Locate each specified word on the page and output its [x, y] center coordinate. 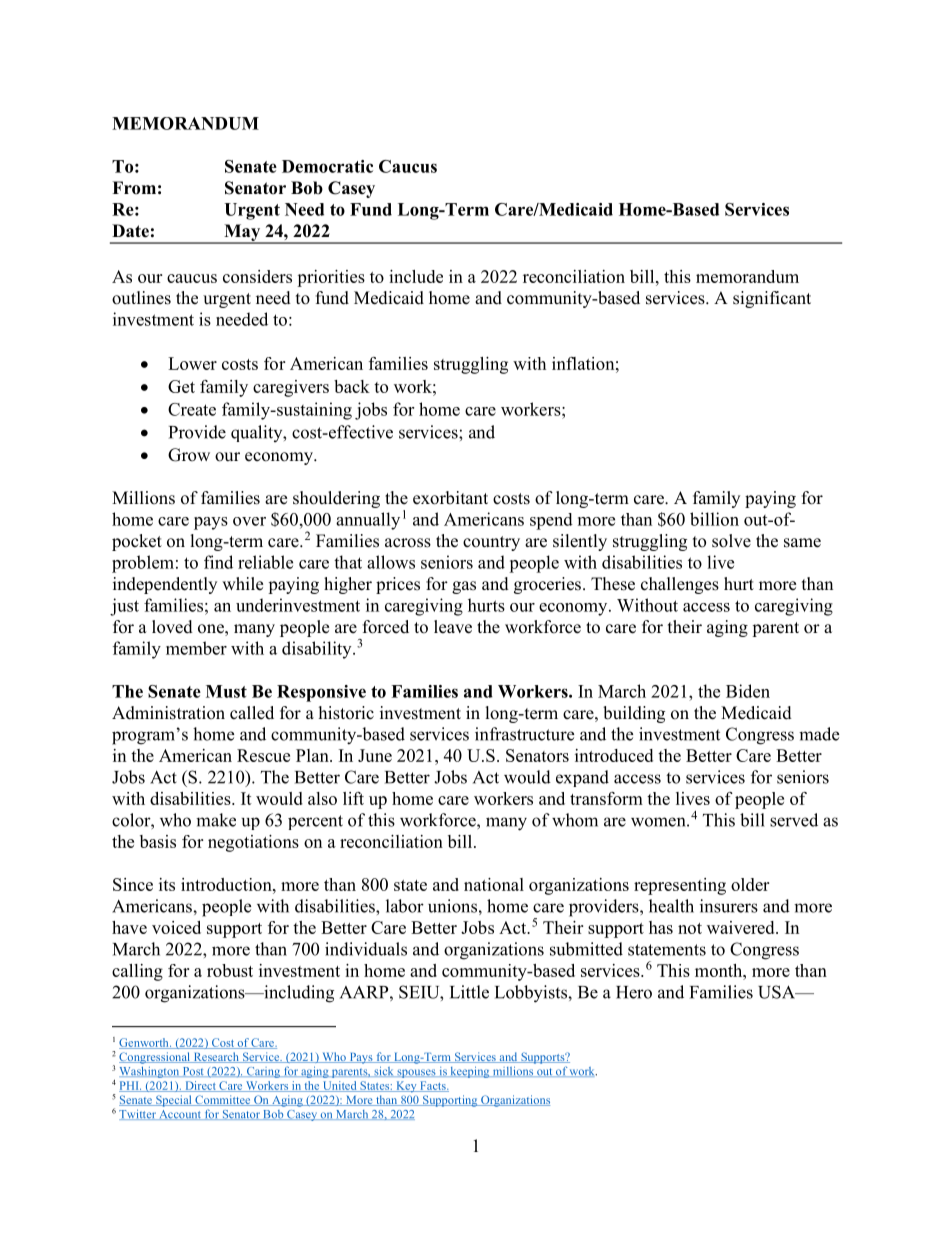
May [242, 233]
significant [772, 299]
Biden [748, 691]
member [196, 648]
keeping [470, 1072]
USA [778, 992]
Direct [200, 1086]
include [416, 276]
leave [453, 627]
